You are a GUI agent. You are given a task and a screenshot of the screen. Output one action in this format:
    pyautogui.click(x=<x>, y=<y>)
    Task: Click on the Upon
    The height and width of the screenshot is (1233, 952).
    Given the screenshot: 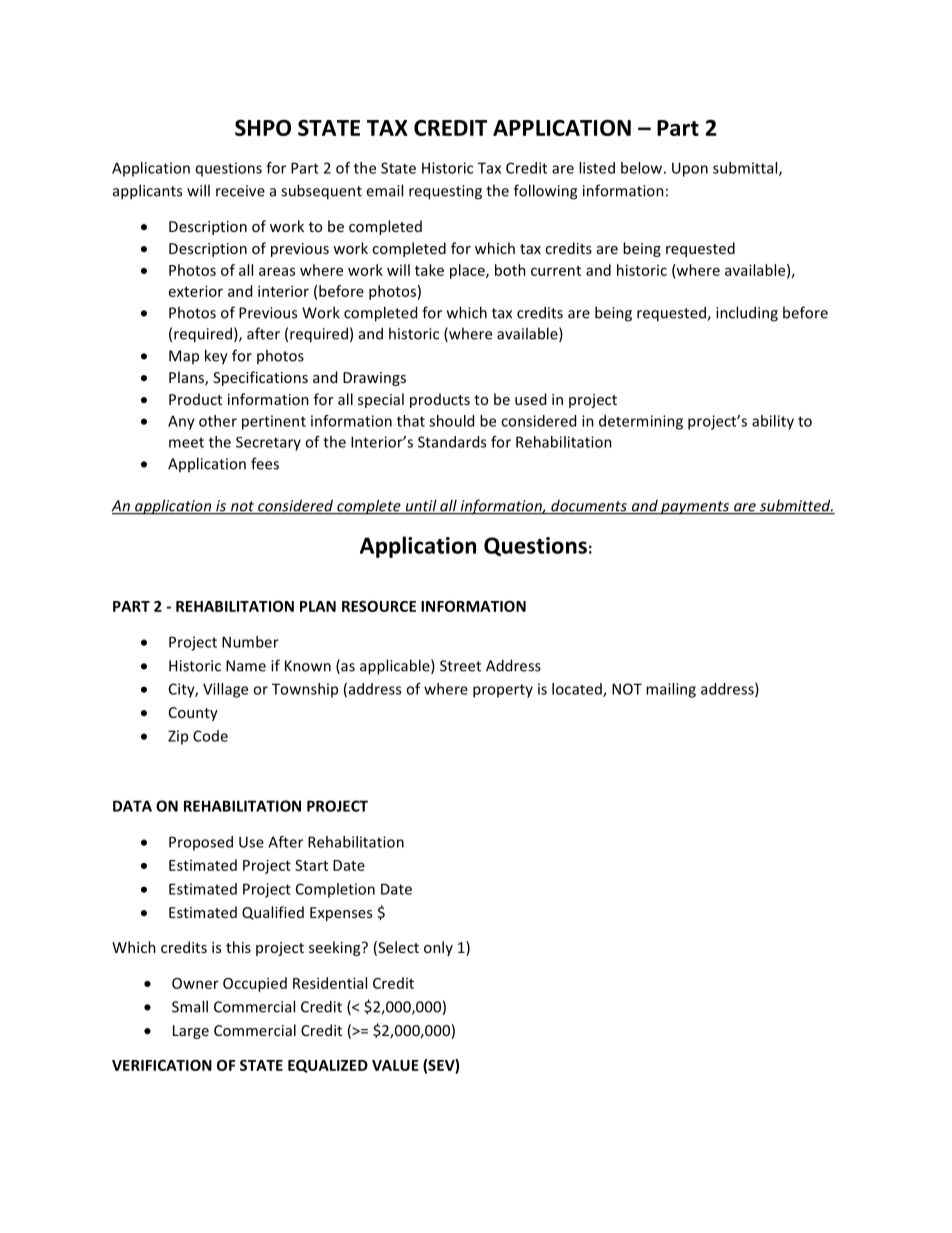 What is the action you would take?
    pyautogui.click(x=690, y=169)
